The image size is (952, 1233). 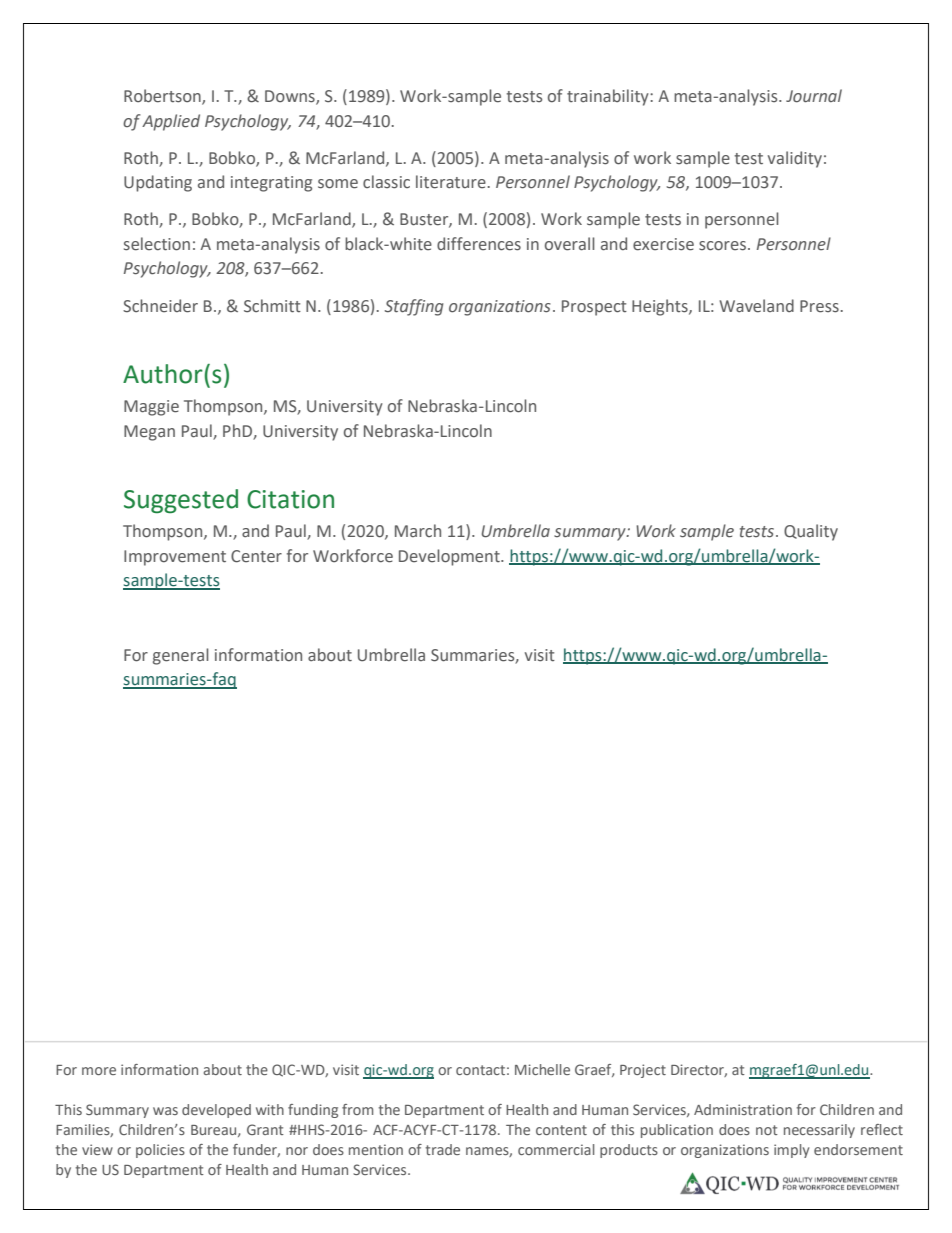 I want to click on Project, so click(x=643, y=1071).
